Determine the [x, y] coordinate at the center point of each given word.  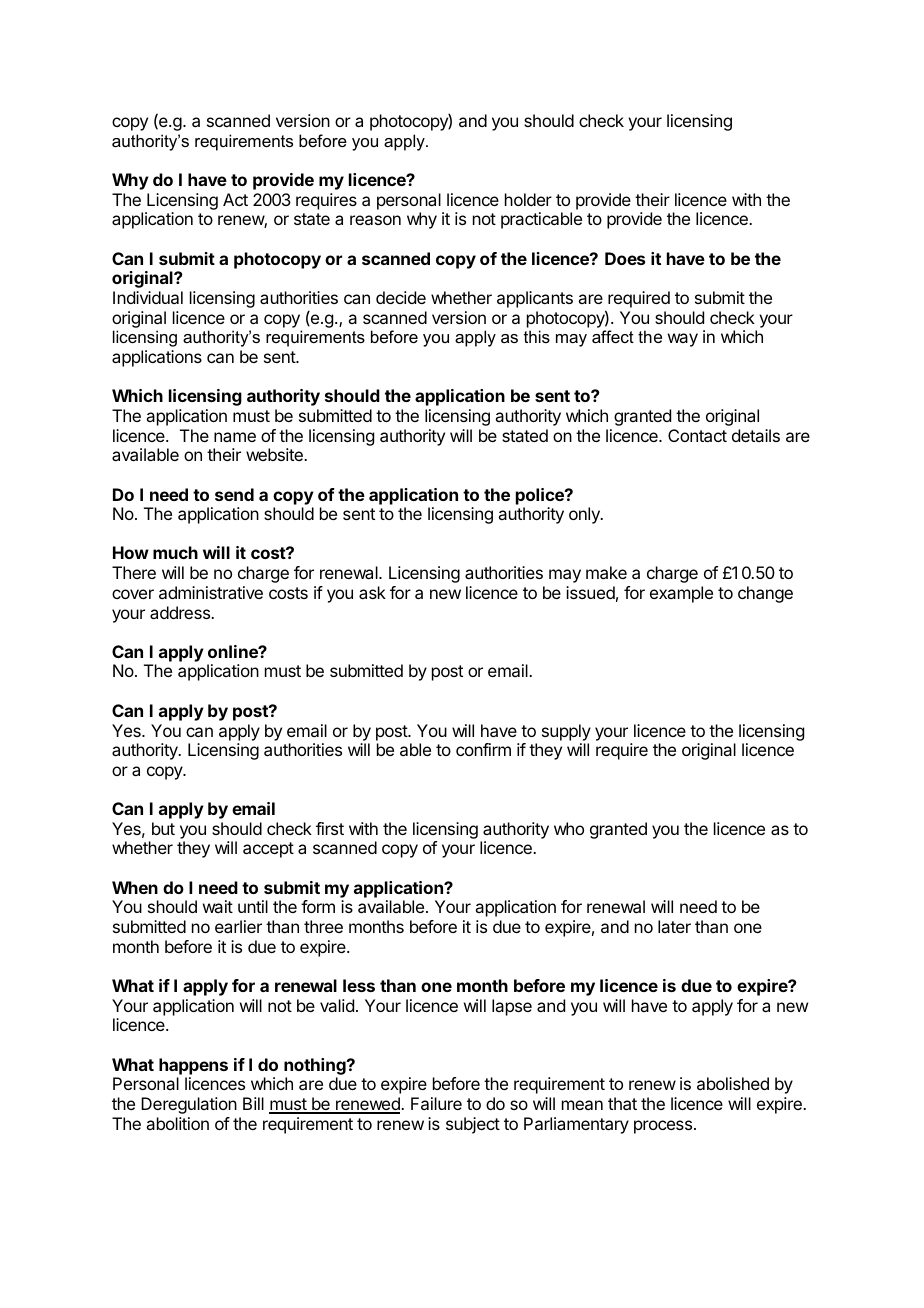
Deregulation [189, 1105]
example [681, 594]
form [318, 906]
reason [375, 220]
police [541, 496]
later [674, 926]
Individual [148, 297]
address [181, 612]
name [235, 437]
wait [218, 906]
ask [372, 592]
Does [625, 258]
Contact [697, 435]
